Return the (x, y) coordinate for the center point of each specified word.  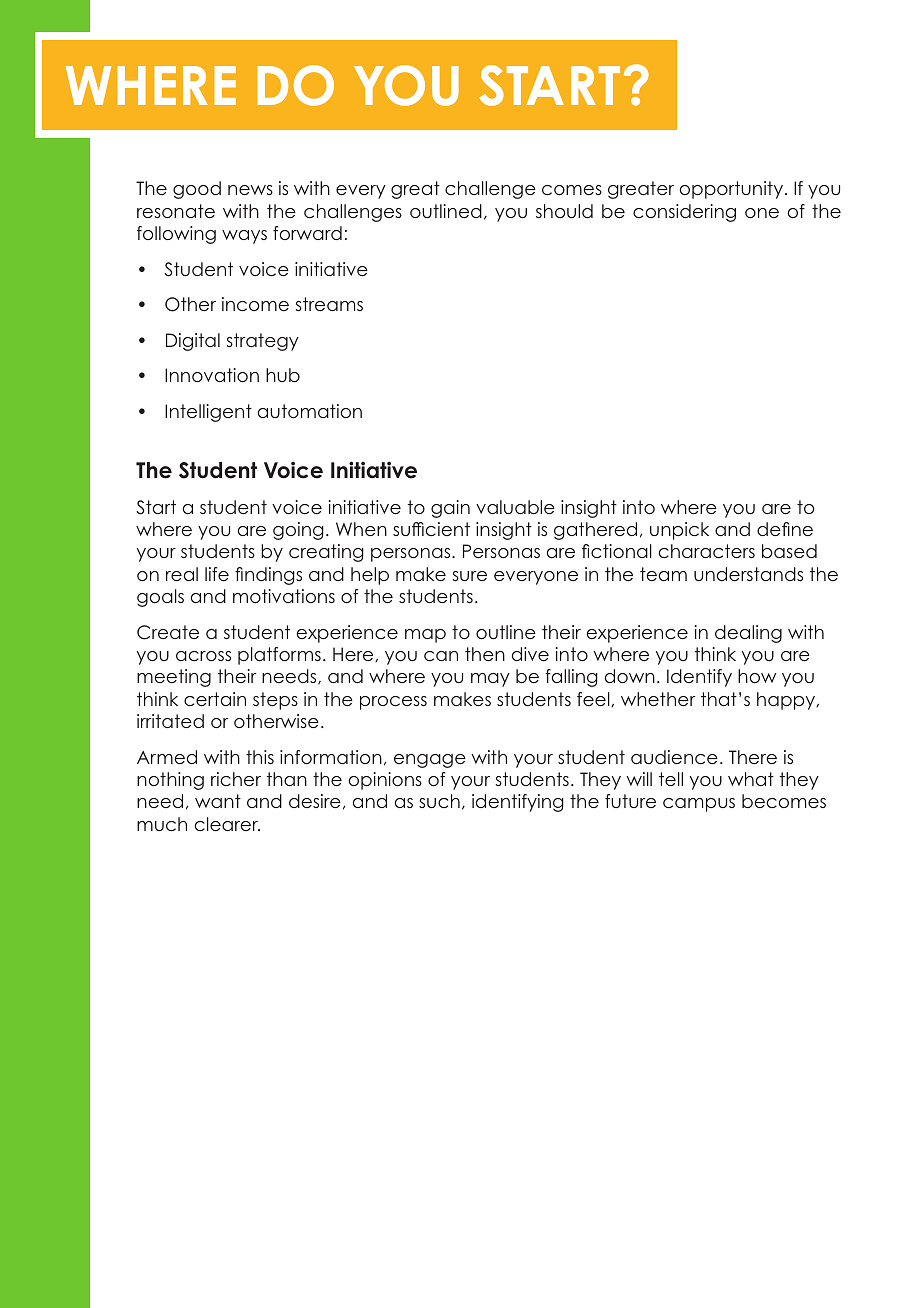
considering (684, 213)
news (250, 190)
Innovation (212, 375)
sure (470, 576)
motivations (284, 596)
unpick (679, 531)
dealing (748, 634)
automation (310, 411)
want (218, 801)
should (564, 211)
